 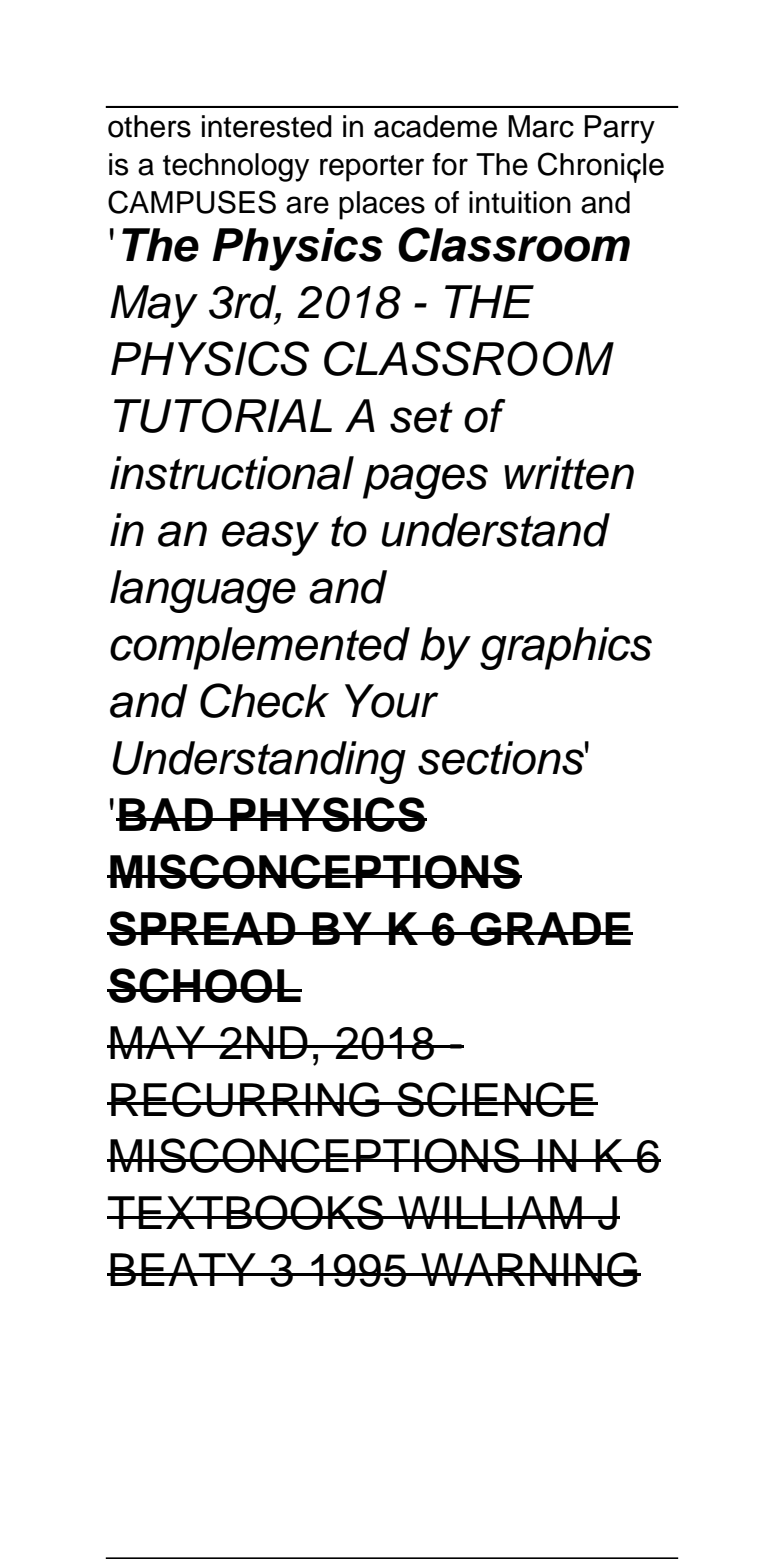 I want to click on written, so click(x=569, y=473).
